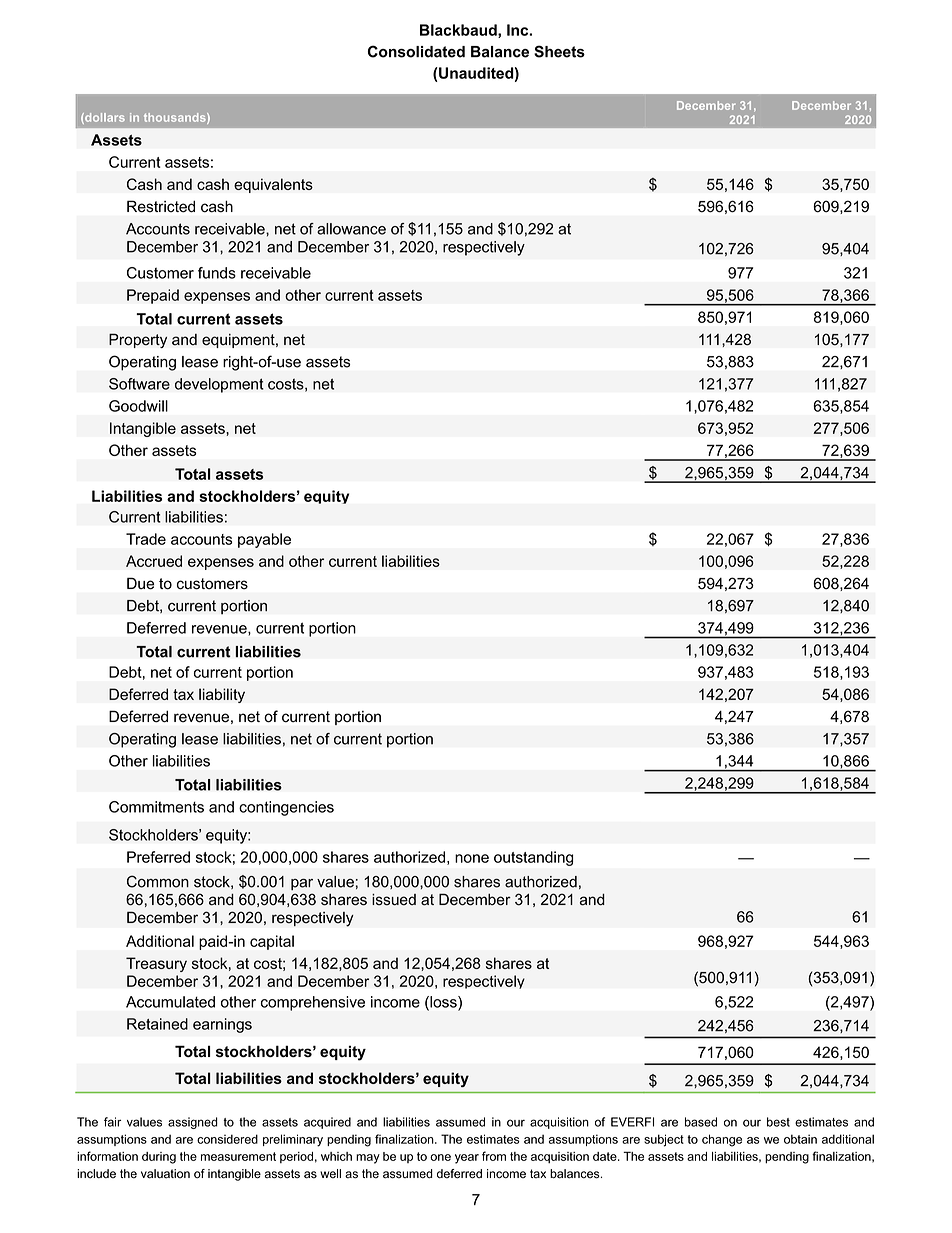 The image size is (952, 1233). Describe the element at coordinates (193, 1123) in the screenshot. I see `assigned` at that location.
